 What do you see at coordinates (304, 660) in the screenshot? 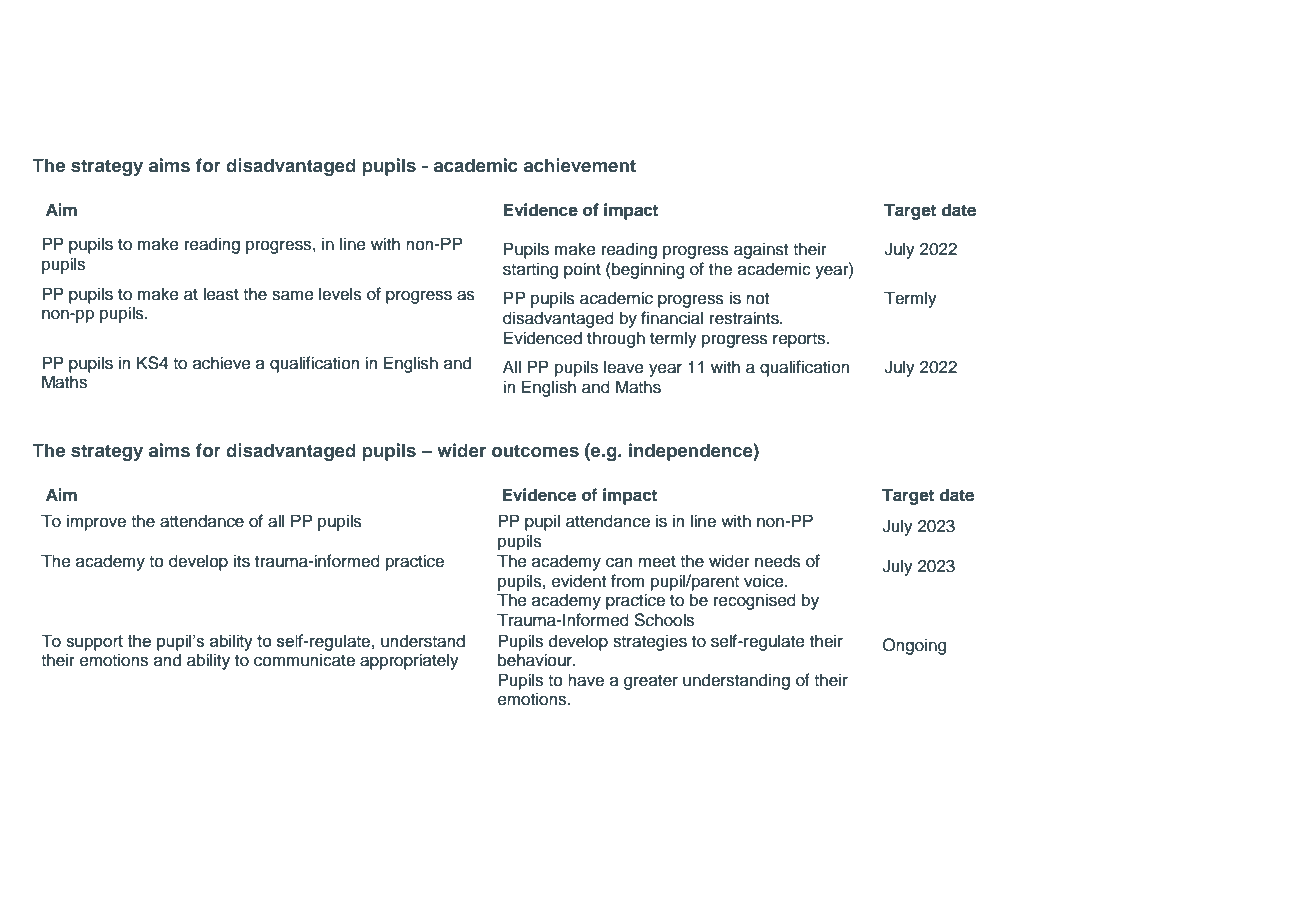
I see `communicate` at bounding box center [304, 660].
